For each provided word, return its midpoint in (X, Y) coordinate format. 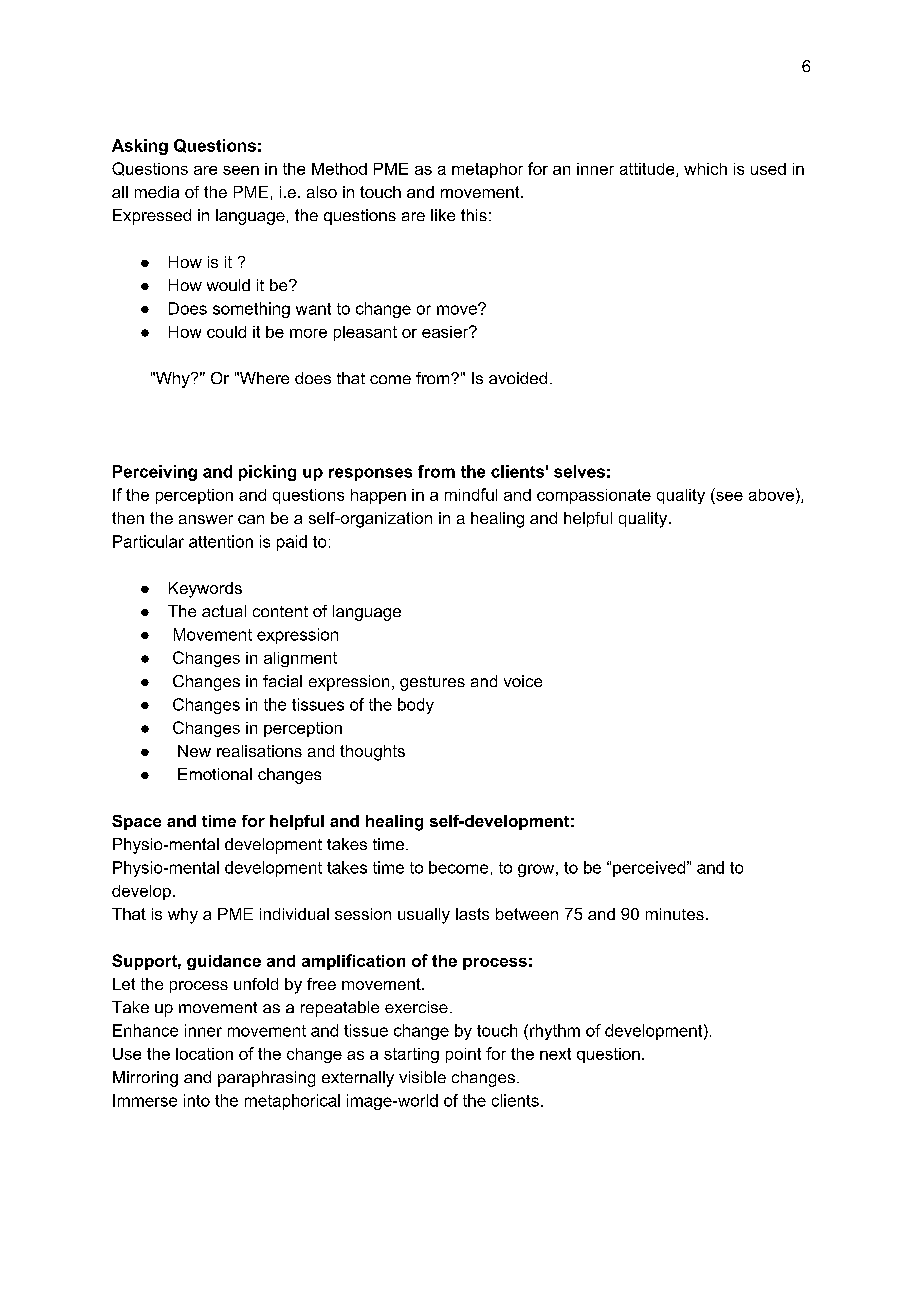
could (226, 332)
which (705, 169)
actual (224, 611)
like (443, 215)
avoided (518, 378)
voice (523, 681)
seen (241, 170)
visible (422, 1077)
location (204, 1054)
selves (579, 471)
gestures (432, 683)
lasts (472, 914)
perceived (649, 869)
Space (136, 822)
